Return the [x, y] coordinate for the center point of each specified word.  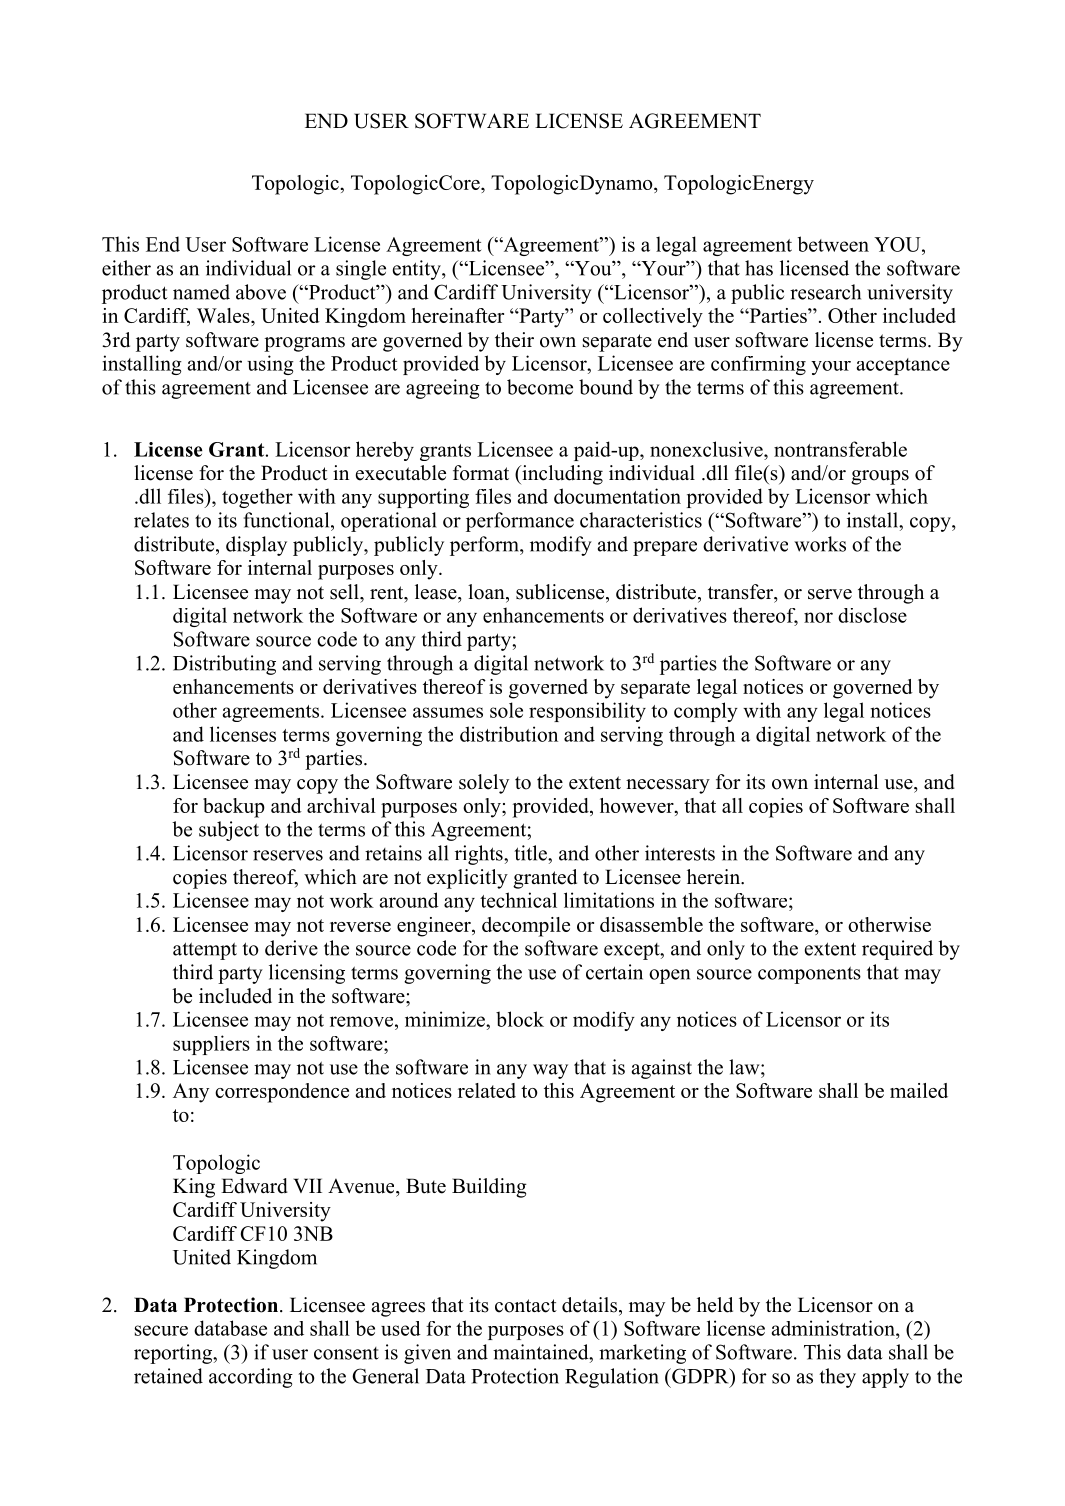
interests [680, 853]
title [531, 853]
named [201, 292]
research [825, 292]
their [514, 340]
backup [234, 808]
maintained [542, 1352]
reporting [174, 1354]
